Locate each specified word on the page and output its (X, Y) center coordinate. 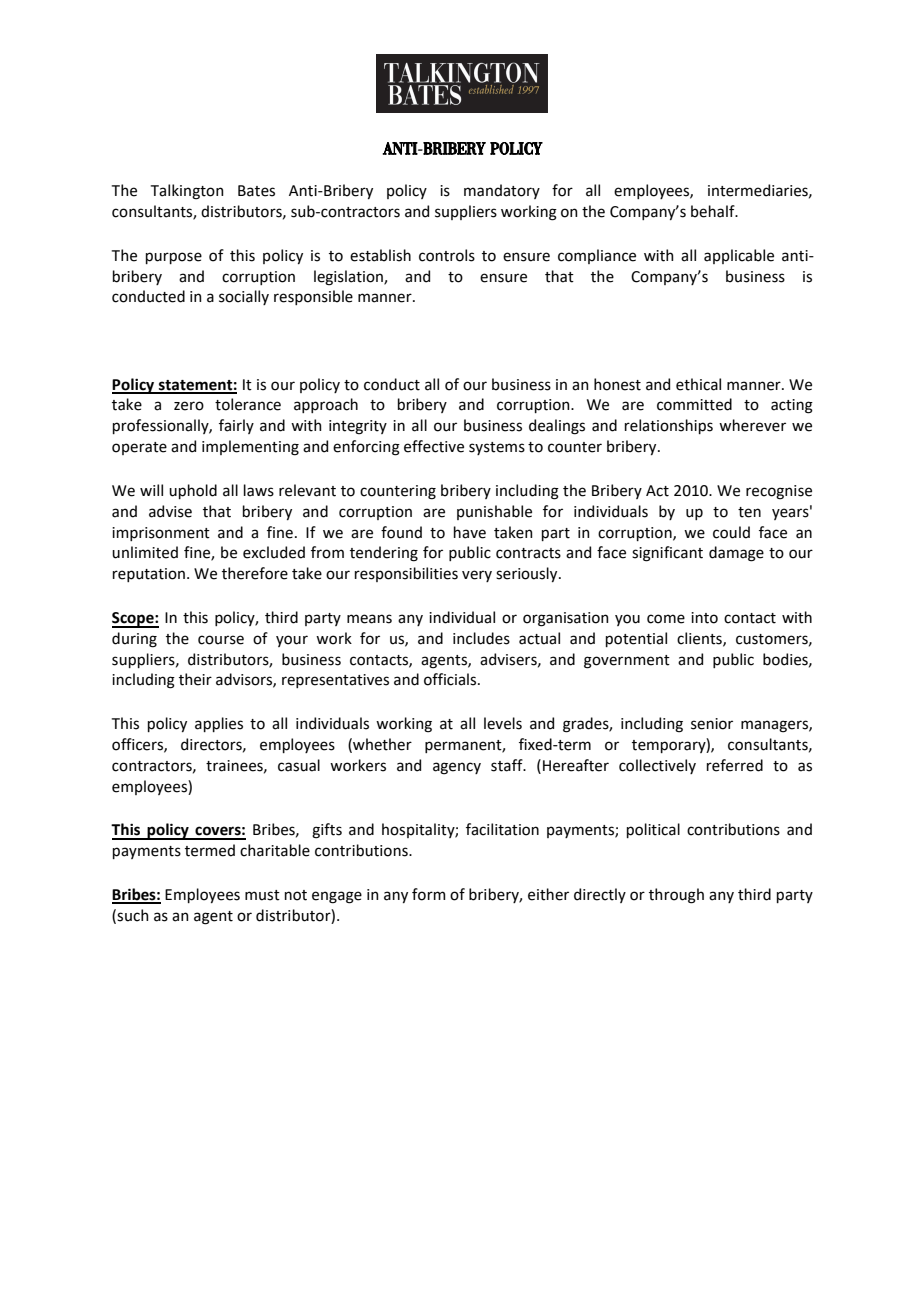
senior (712, 724)
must (262, 895)
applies (219, 724)
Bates (256, 191)
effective (434, 446)
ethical (698, 384)
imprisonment (161, 534)
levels (503, 723)
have (470, 532)
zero (189, 406)
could (731, 532)
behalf (714, 211)
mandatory (502, 191)
